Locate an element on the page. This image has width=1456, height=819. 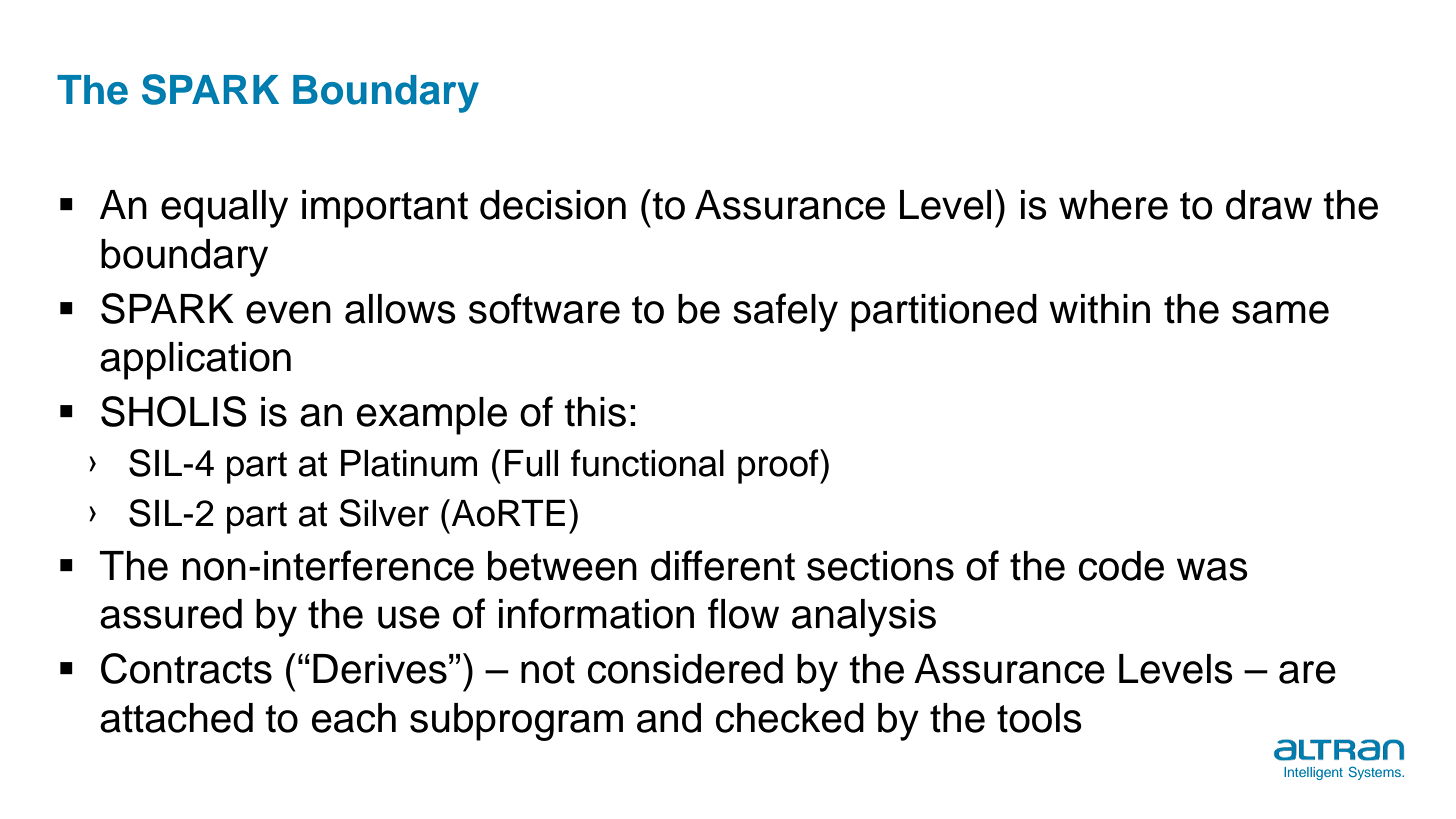
Intelligent is located at coordinates (1313, 773).
